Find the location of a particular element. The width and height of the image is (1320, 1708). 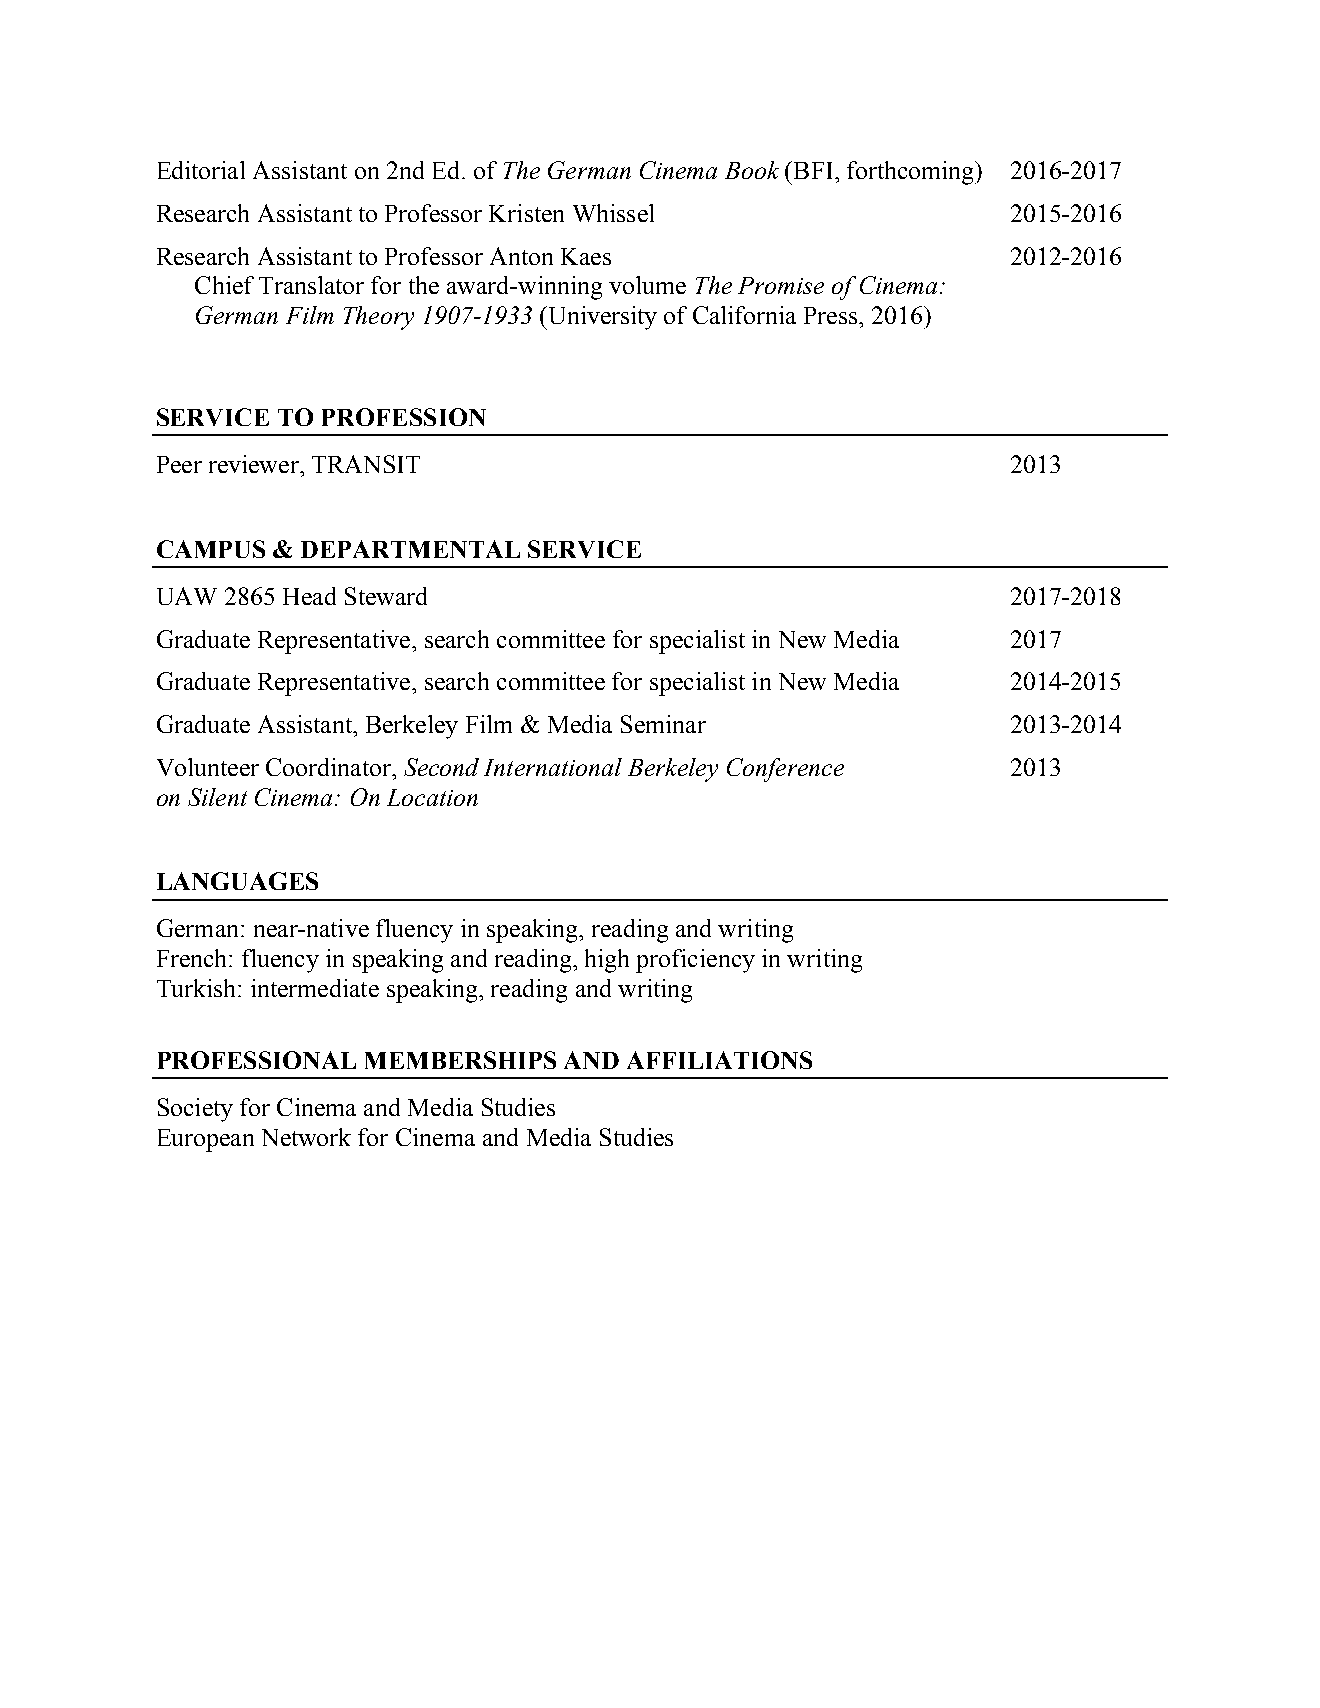

Editorial is located at coordinates (201, 170).
